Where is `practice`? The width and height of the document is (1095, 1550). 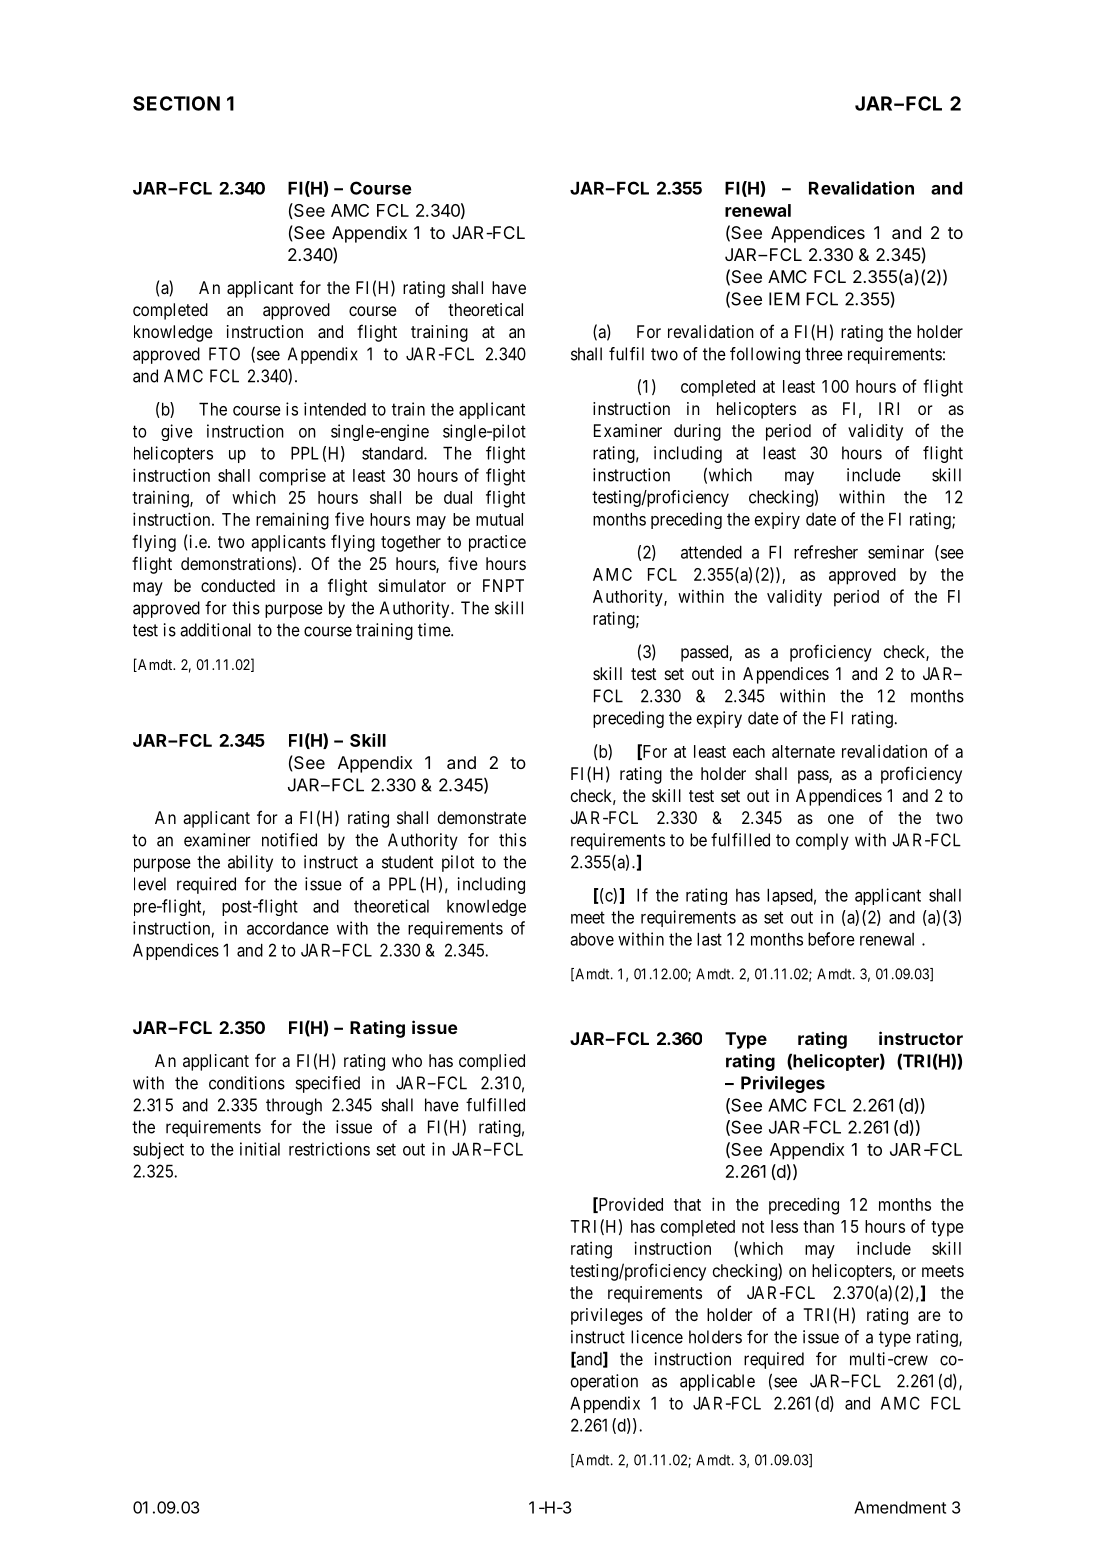 practice is located at coordinates (497, 543).
